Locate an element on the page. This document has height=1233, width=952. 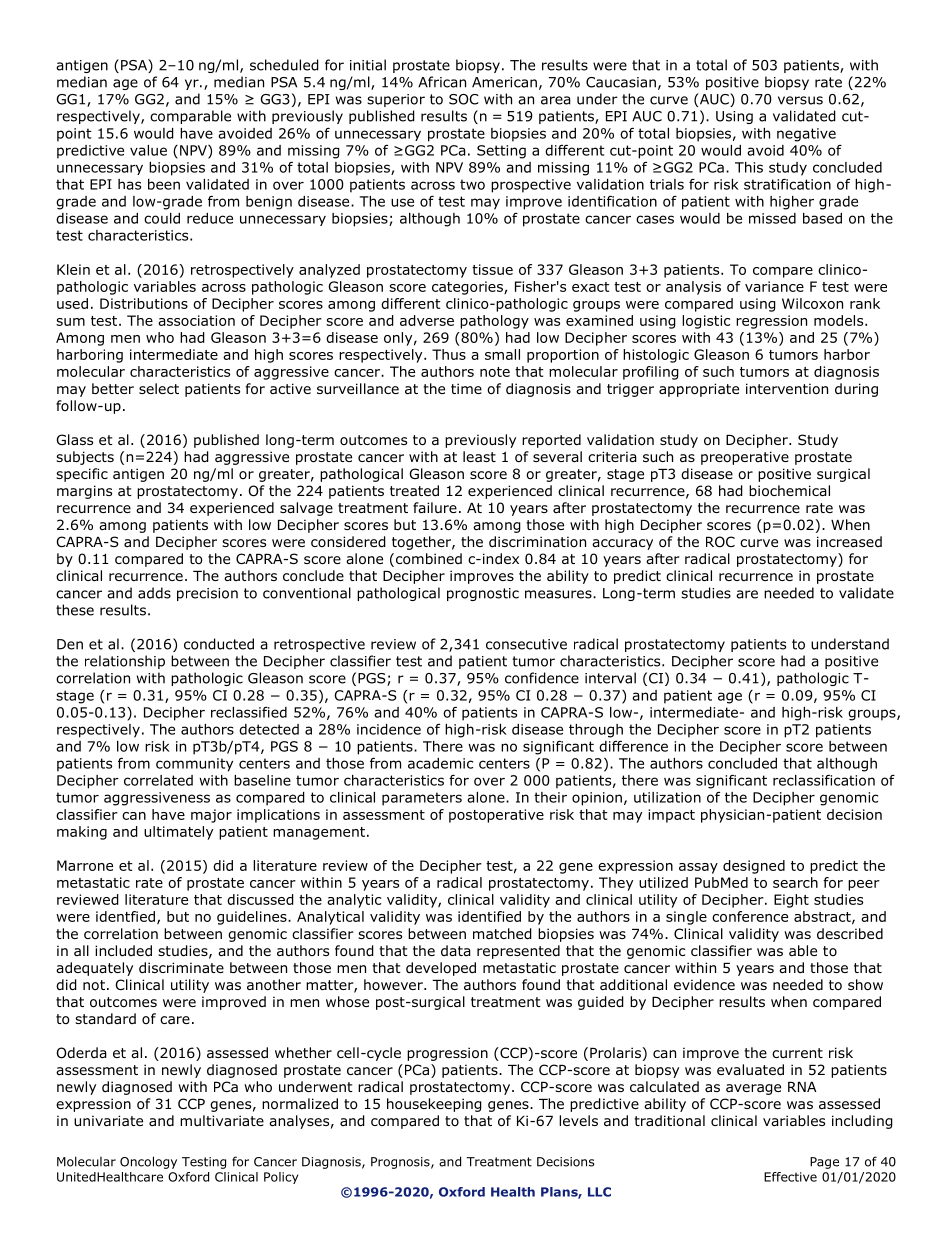
housekeeping is located at coordinates (434, 1105).
